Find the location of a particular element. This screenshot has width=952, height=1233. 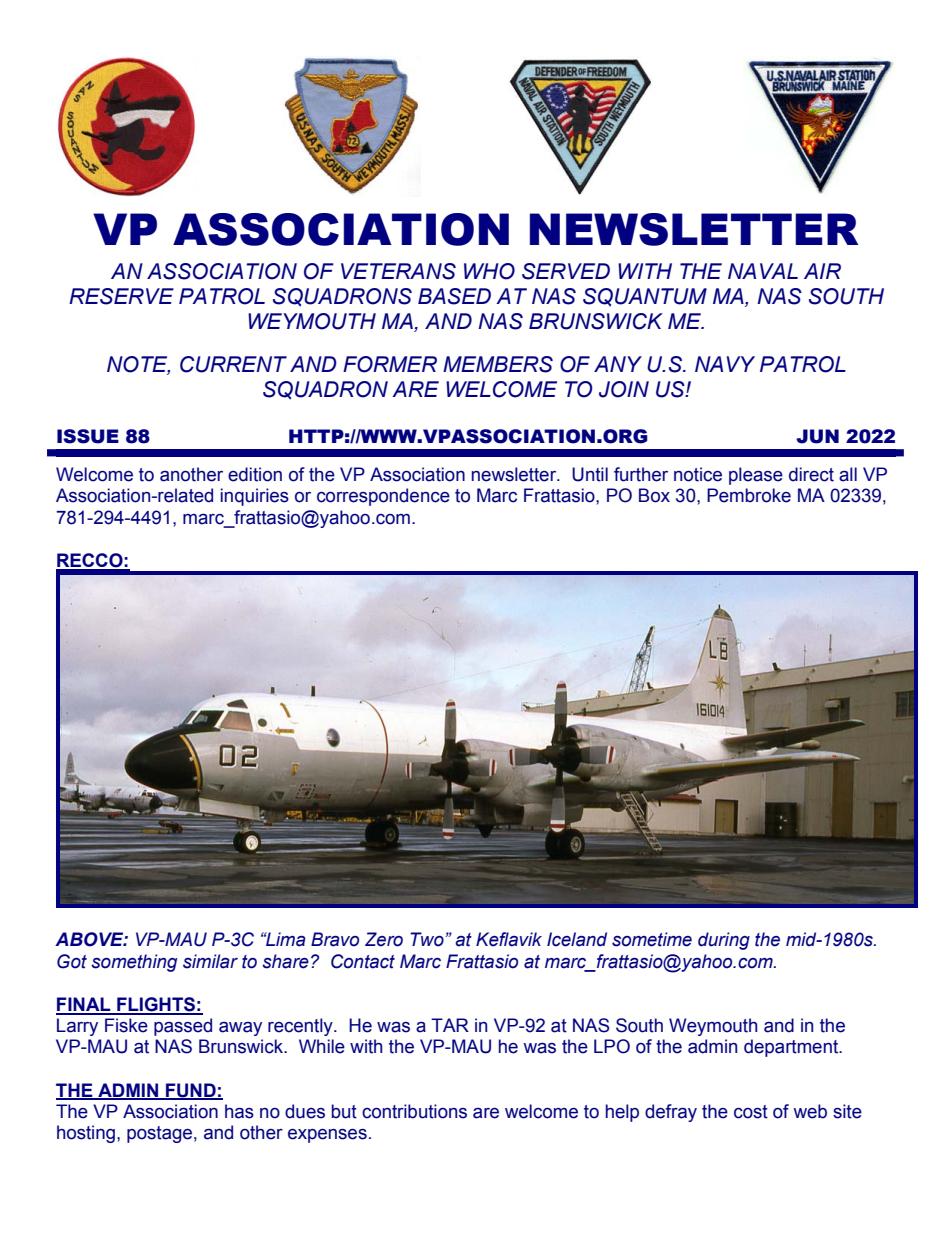

correspondence is located at coordinates (383, 497).
